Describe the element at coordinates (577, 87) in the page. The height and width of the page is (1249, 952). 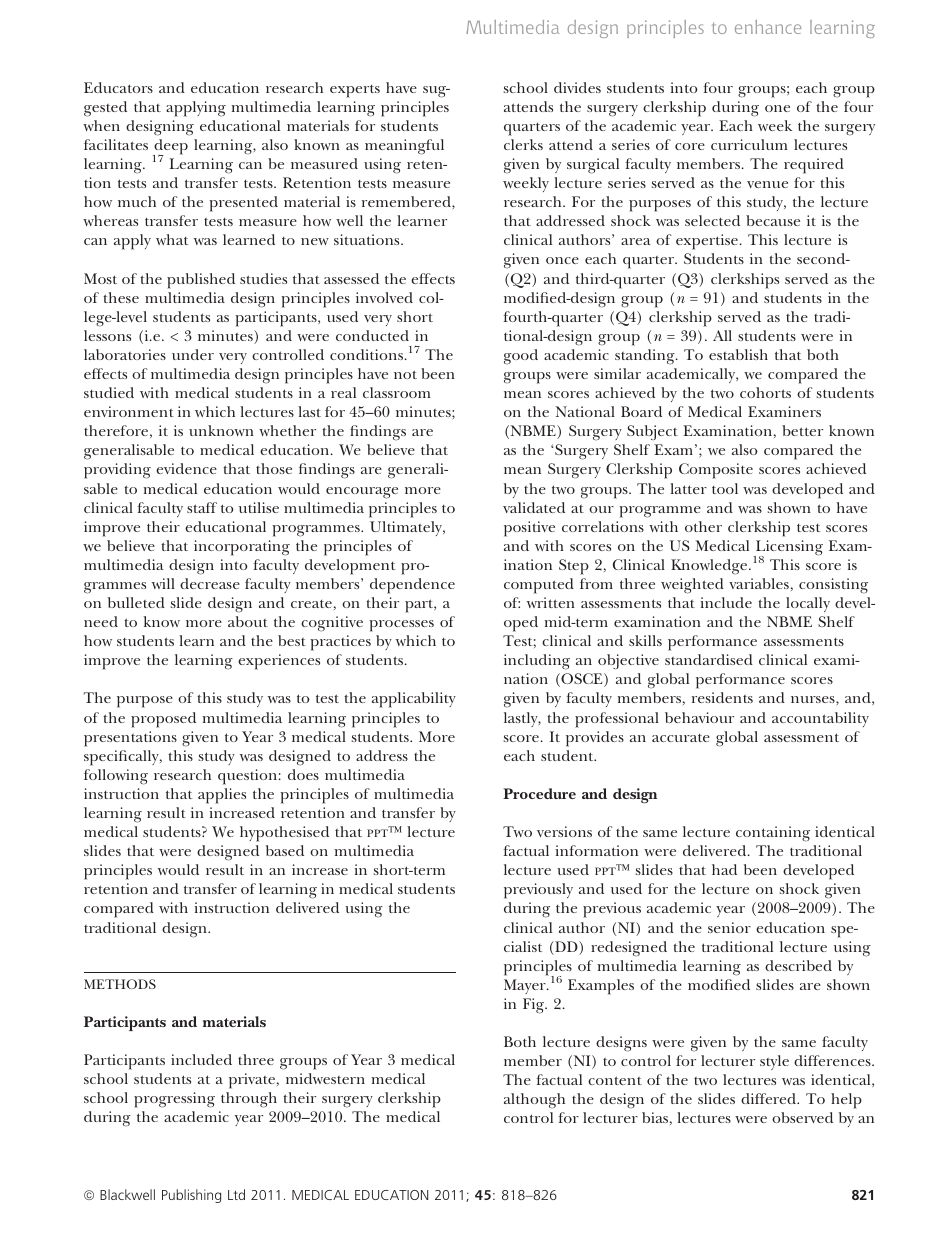
I see `divides` at that location.
